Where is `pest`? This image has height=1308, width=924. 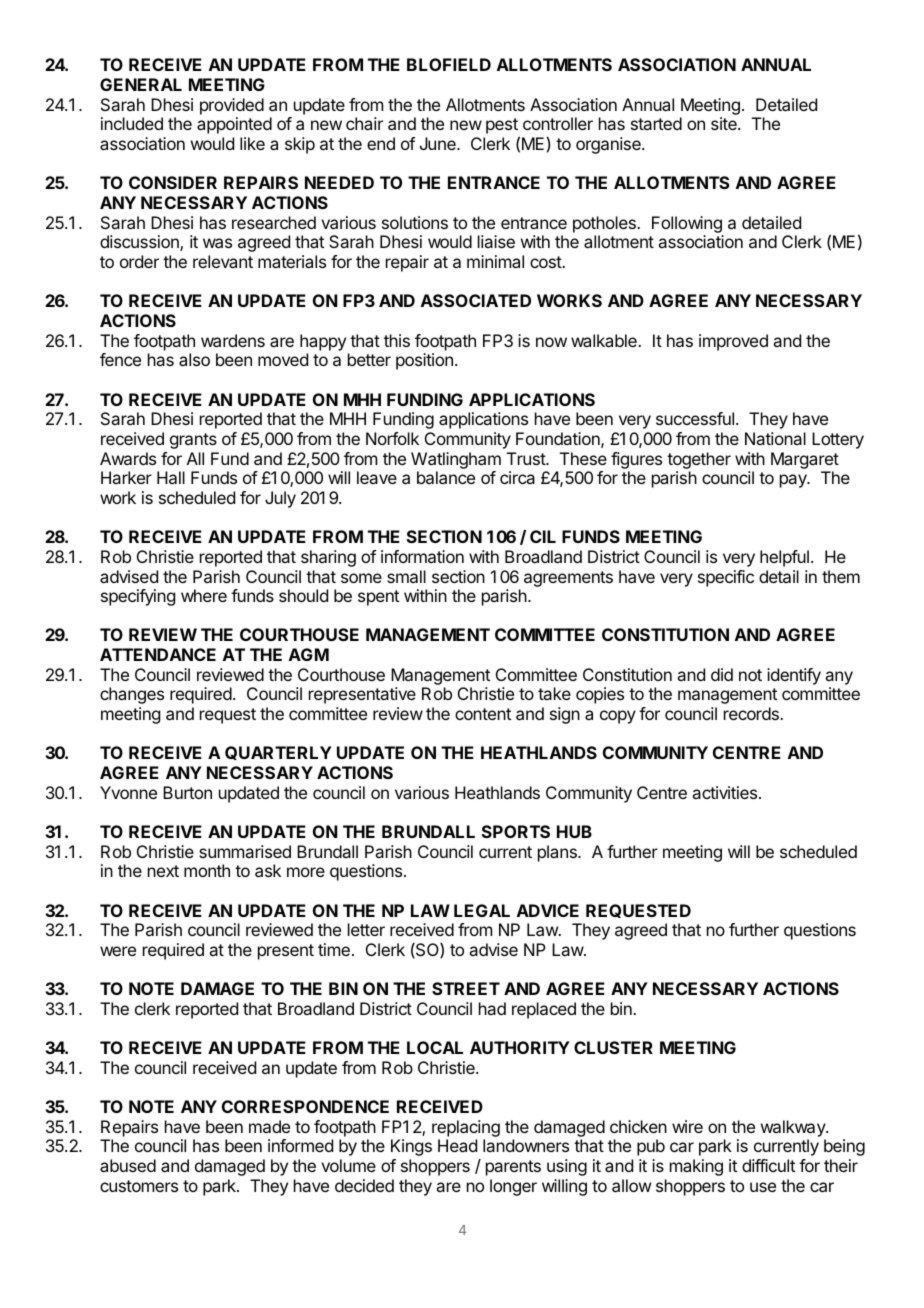 pest is located at coordinates (503, 127).
